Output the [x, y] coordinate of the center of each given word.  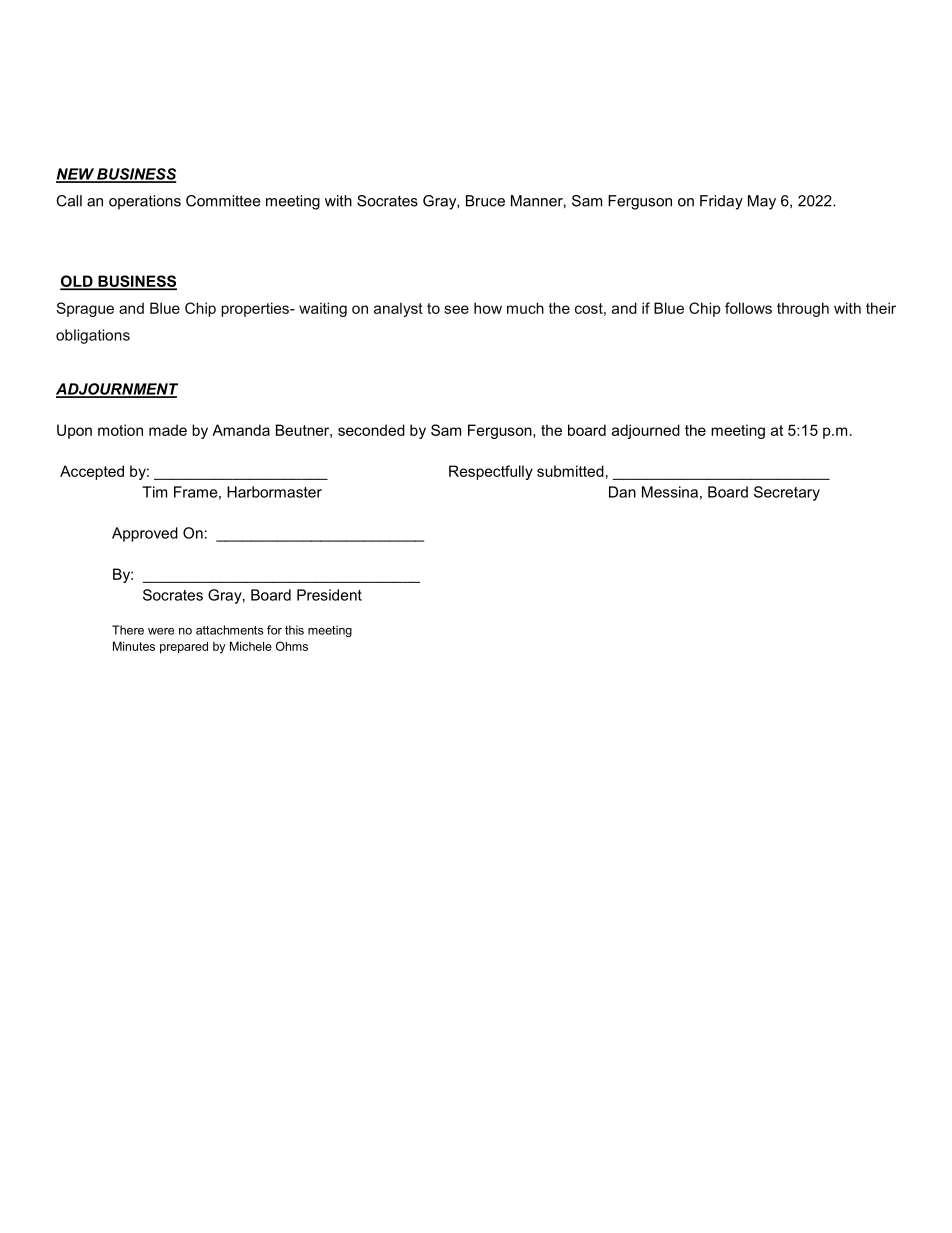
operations [145, 202]
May [762, 202]
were [161, 631]
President [329, 595]
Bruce [485, 201]
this [294, 630]
